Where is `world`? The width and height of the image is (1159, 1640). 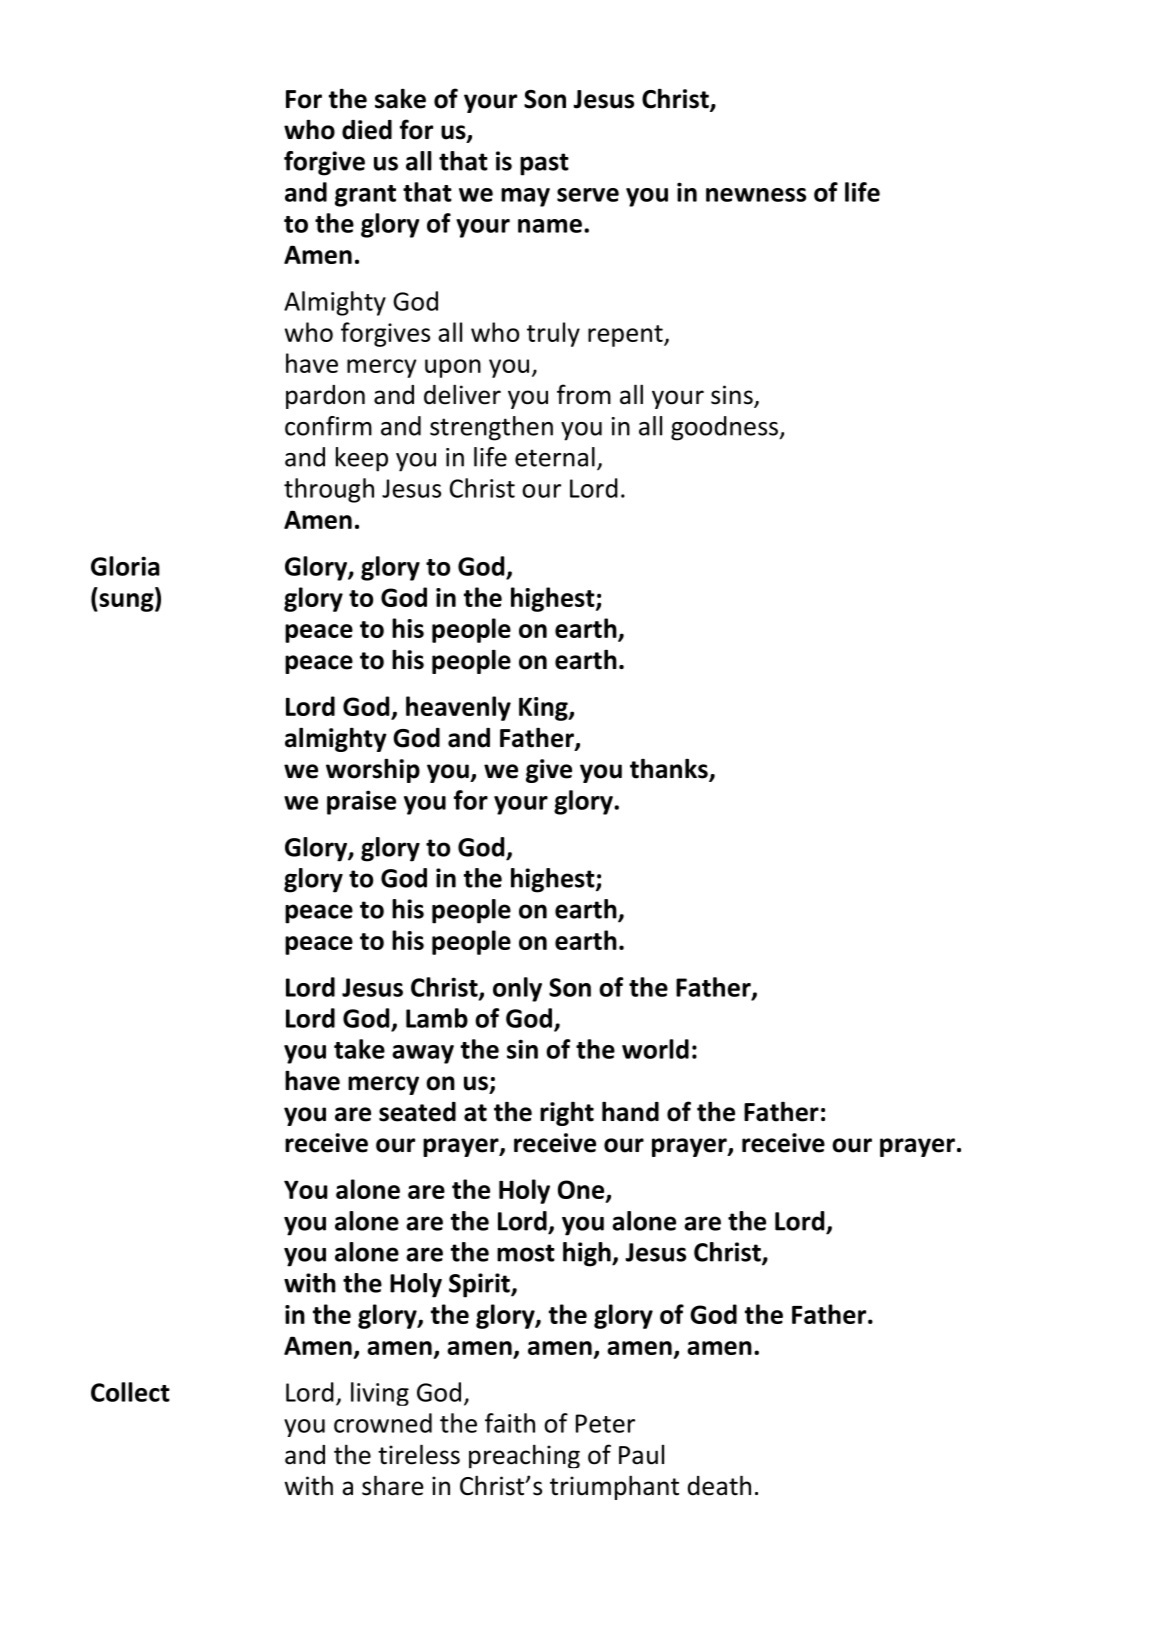 world is located at coordinates (655, 1049).
